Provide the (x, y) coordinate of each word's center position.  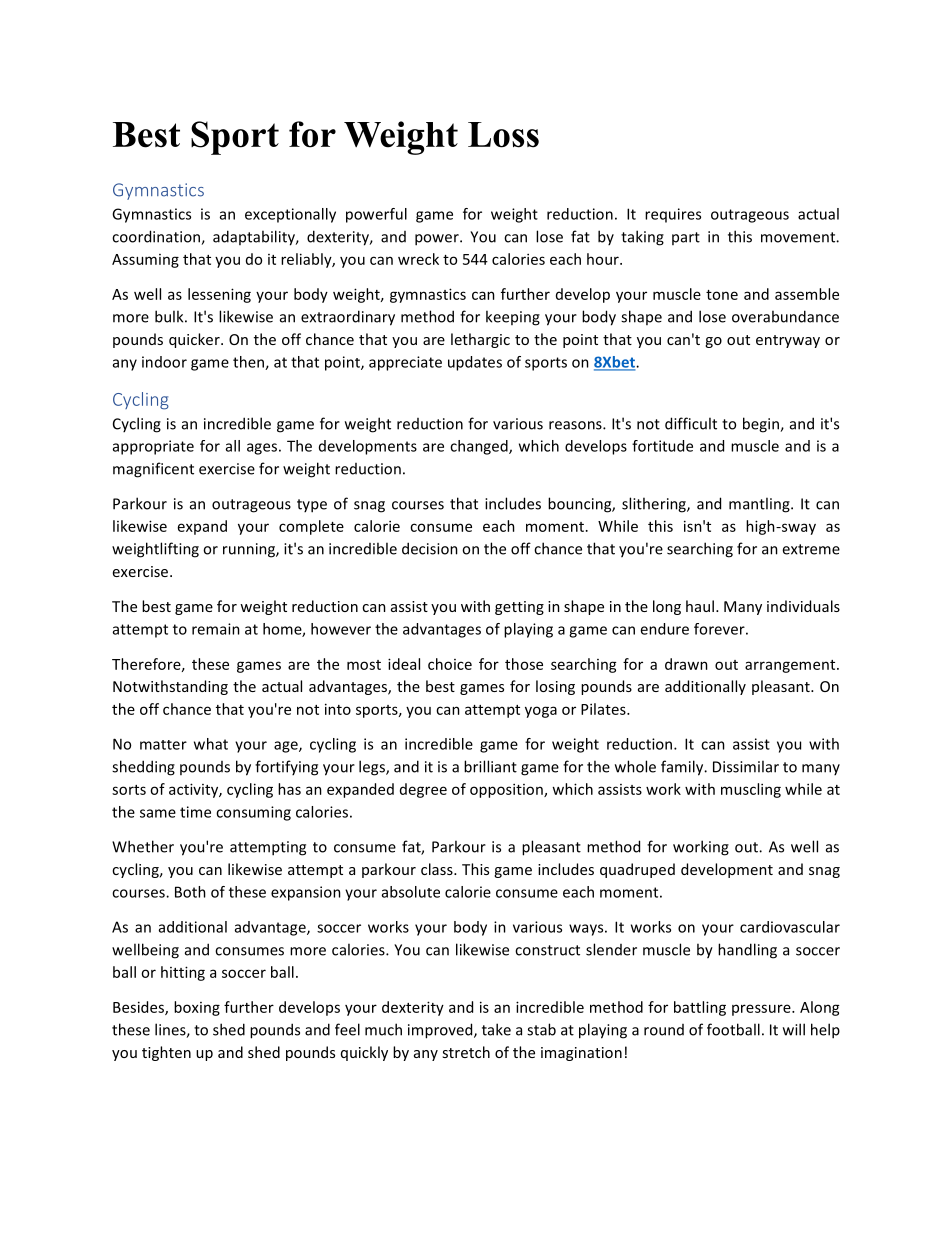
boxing (197, 1008)
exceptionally (290, 215)
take (496, 1029)
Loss (503, 135)
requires (673, 215)
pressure (762, 1010)
